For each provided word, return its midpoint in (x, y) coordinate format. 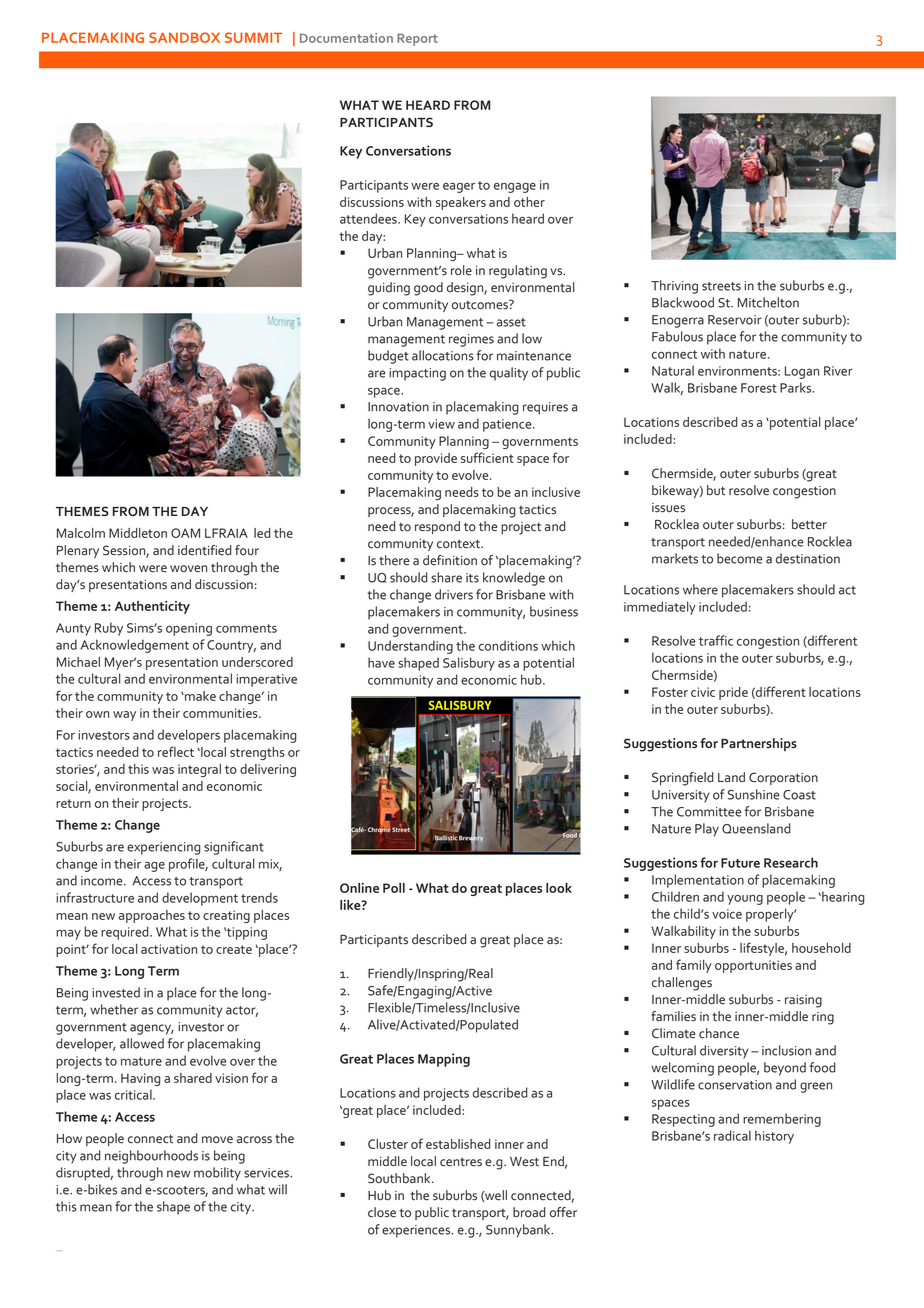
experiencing (163, 848)
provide (436, 459)
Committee (709, 812)
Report (417, 39)
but (716, 490)
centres (461, 1162)
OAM (185, 533)
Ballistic (446, 838)
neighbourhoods (151, 1157)
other (529, 202)
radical (732, 1135)
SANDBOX (184, 37)
